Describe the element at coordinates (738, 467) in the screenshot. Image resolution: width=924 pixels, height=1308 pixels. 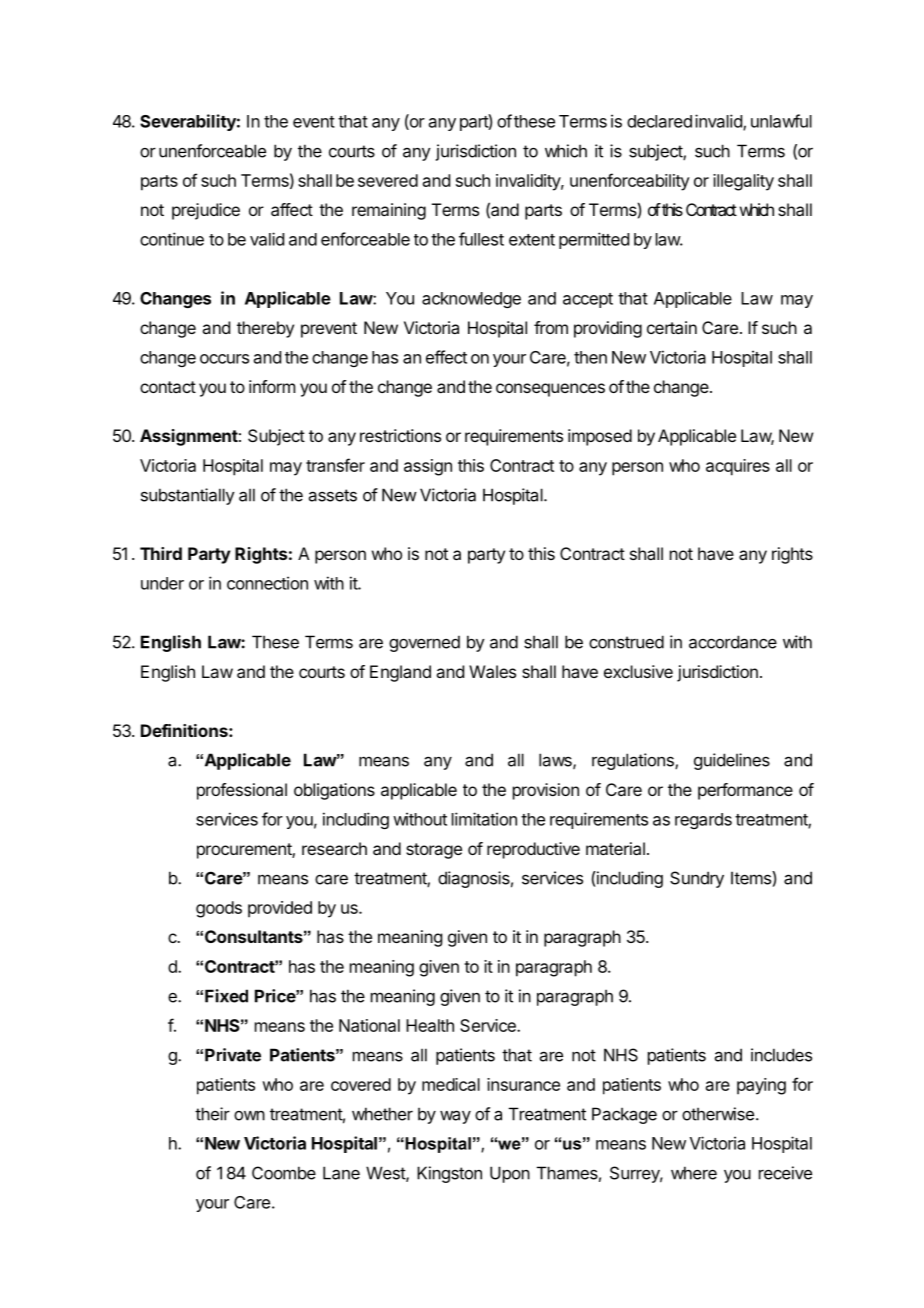
I see `acquires` at that location.
